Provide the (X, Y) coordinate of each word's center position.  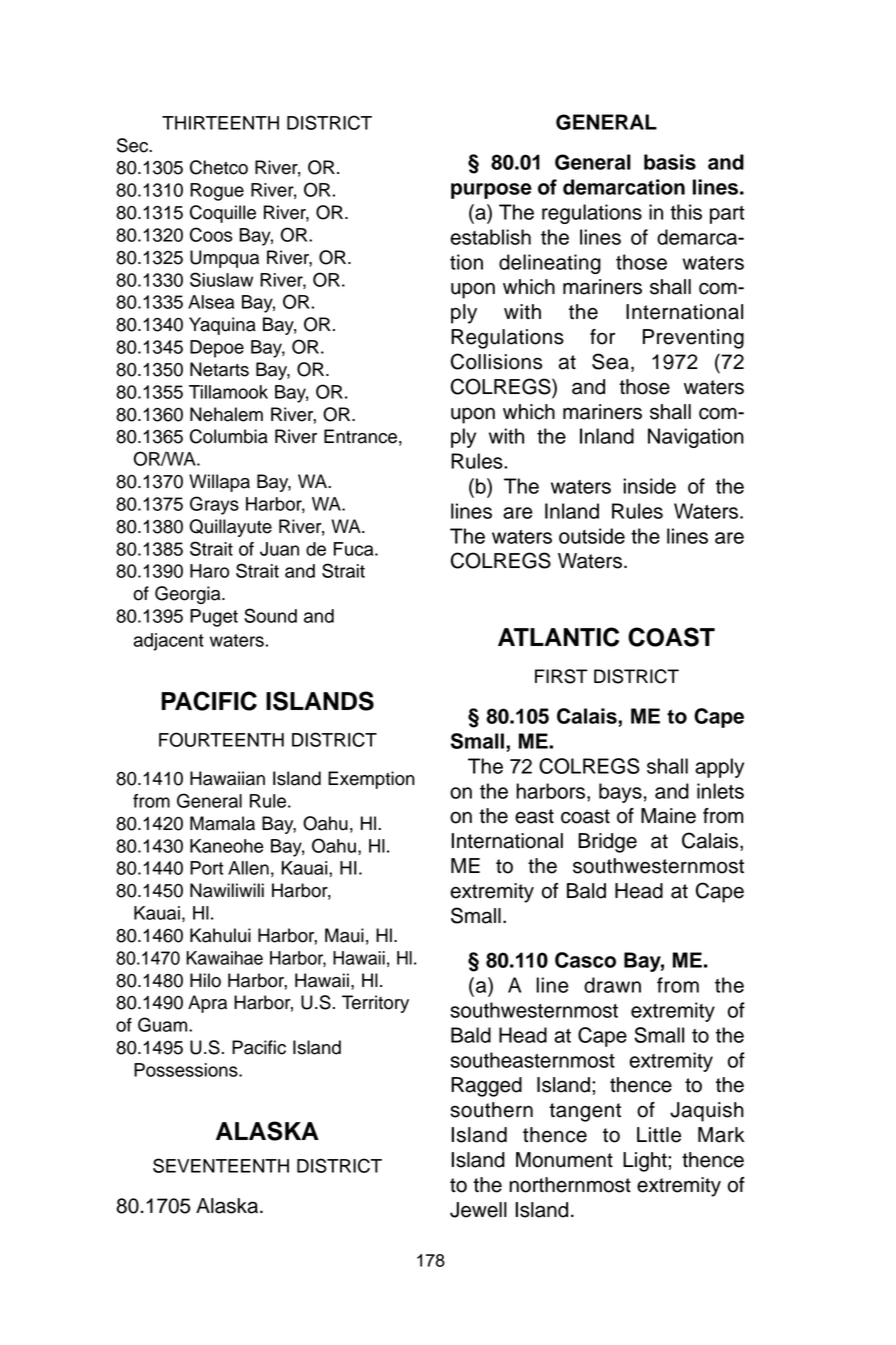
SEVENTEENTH (221, 1165)
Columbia (229, 436)
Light (646, 1162)
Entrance (360, 436)
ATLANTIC (558, 637)
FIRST (561, 676)
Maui (344, 935)
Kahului (220, 935)
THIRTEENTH (220, 123)
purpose (491, 191)
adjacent (169, 642)
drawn (612, 985)
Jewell (478, 1210)
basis (670, 162)
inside (650, 486)
